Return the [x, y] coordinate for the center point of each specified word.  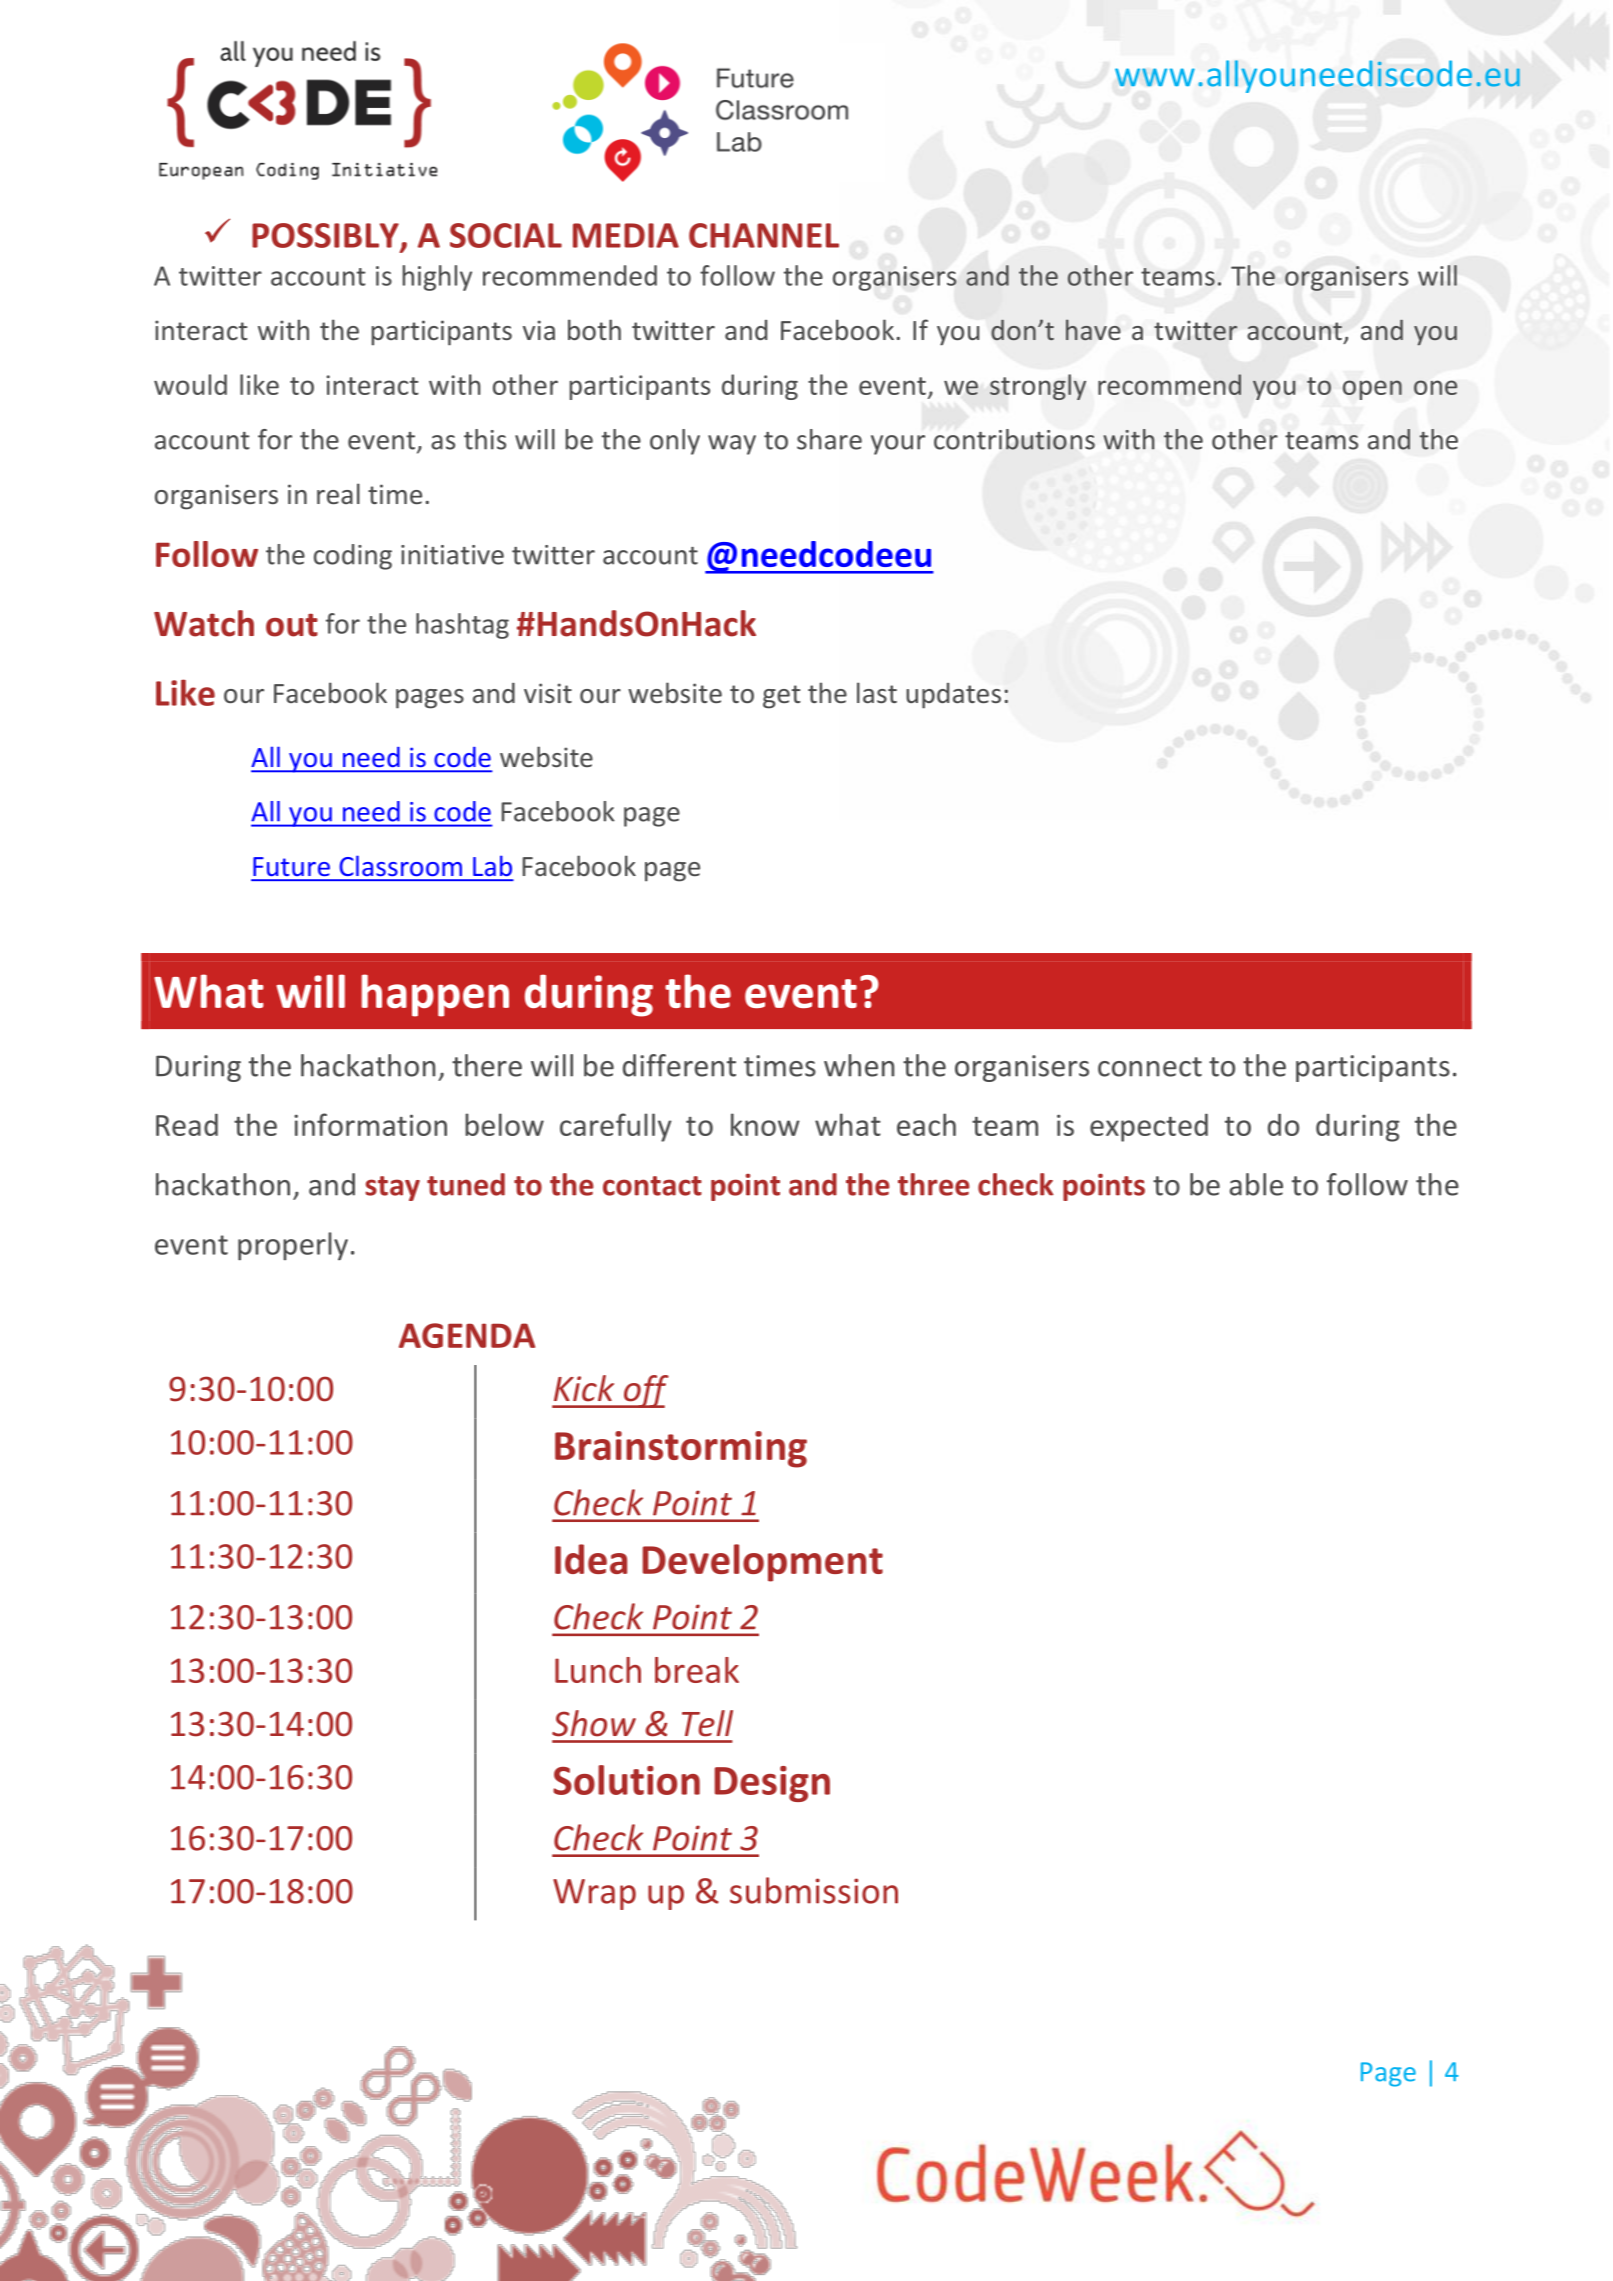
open [1372, 390]
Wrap [594, 1894]
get [782, 697]
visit [548, 693]
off [645, 1391]
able [1256, 1184]
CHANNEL [764, 235]
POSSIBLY [326, 236]
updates [953, 696]
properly [293, 1246]
